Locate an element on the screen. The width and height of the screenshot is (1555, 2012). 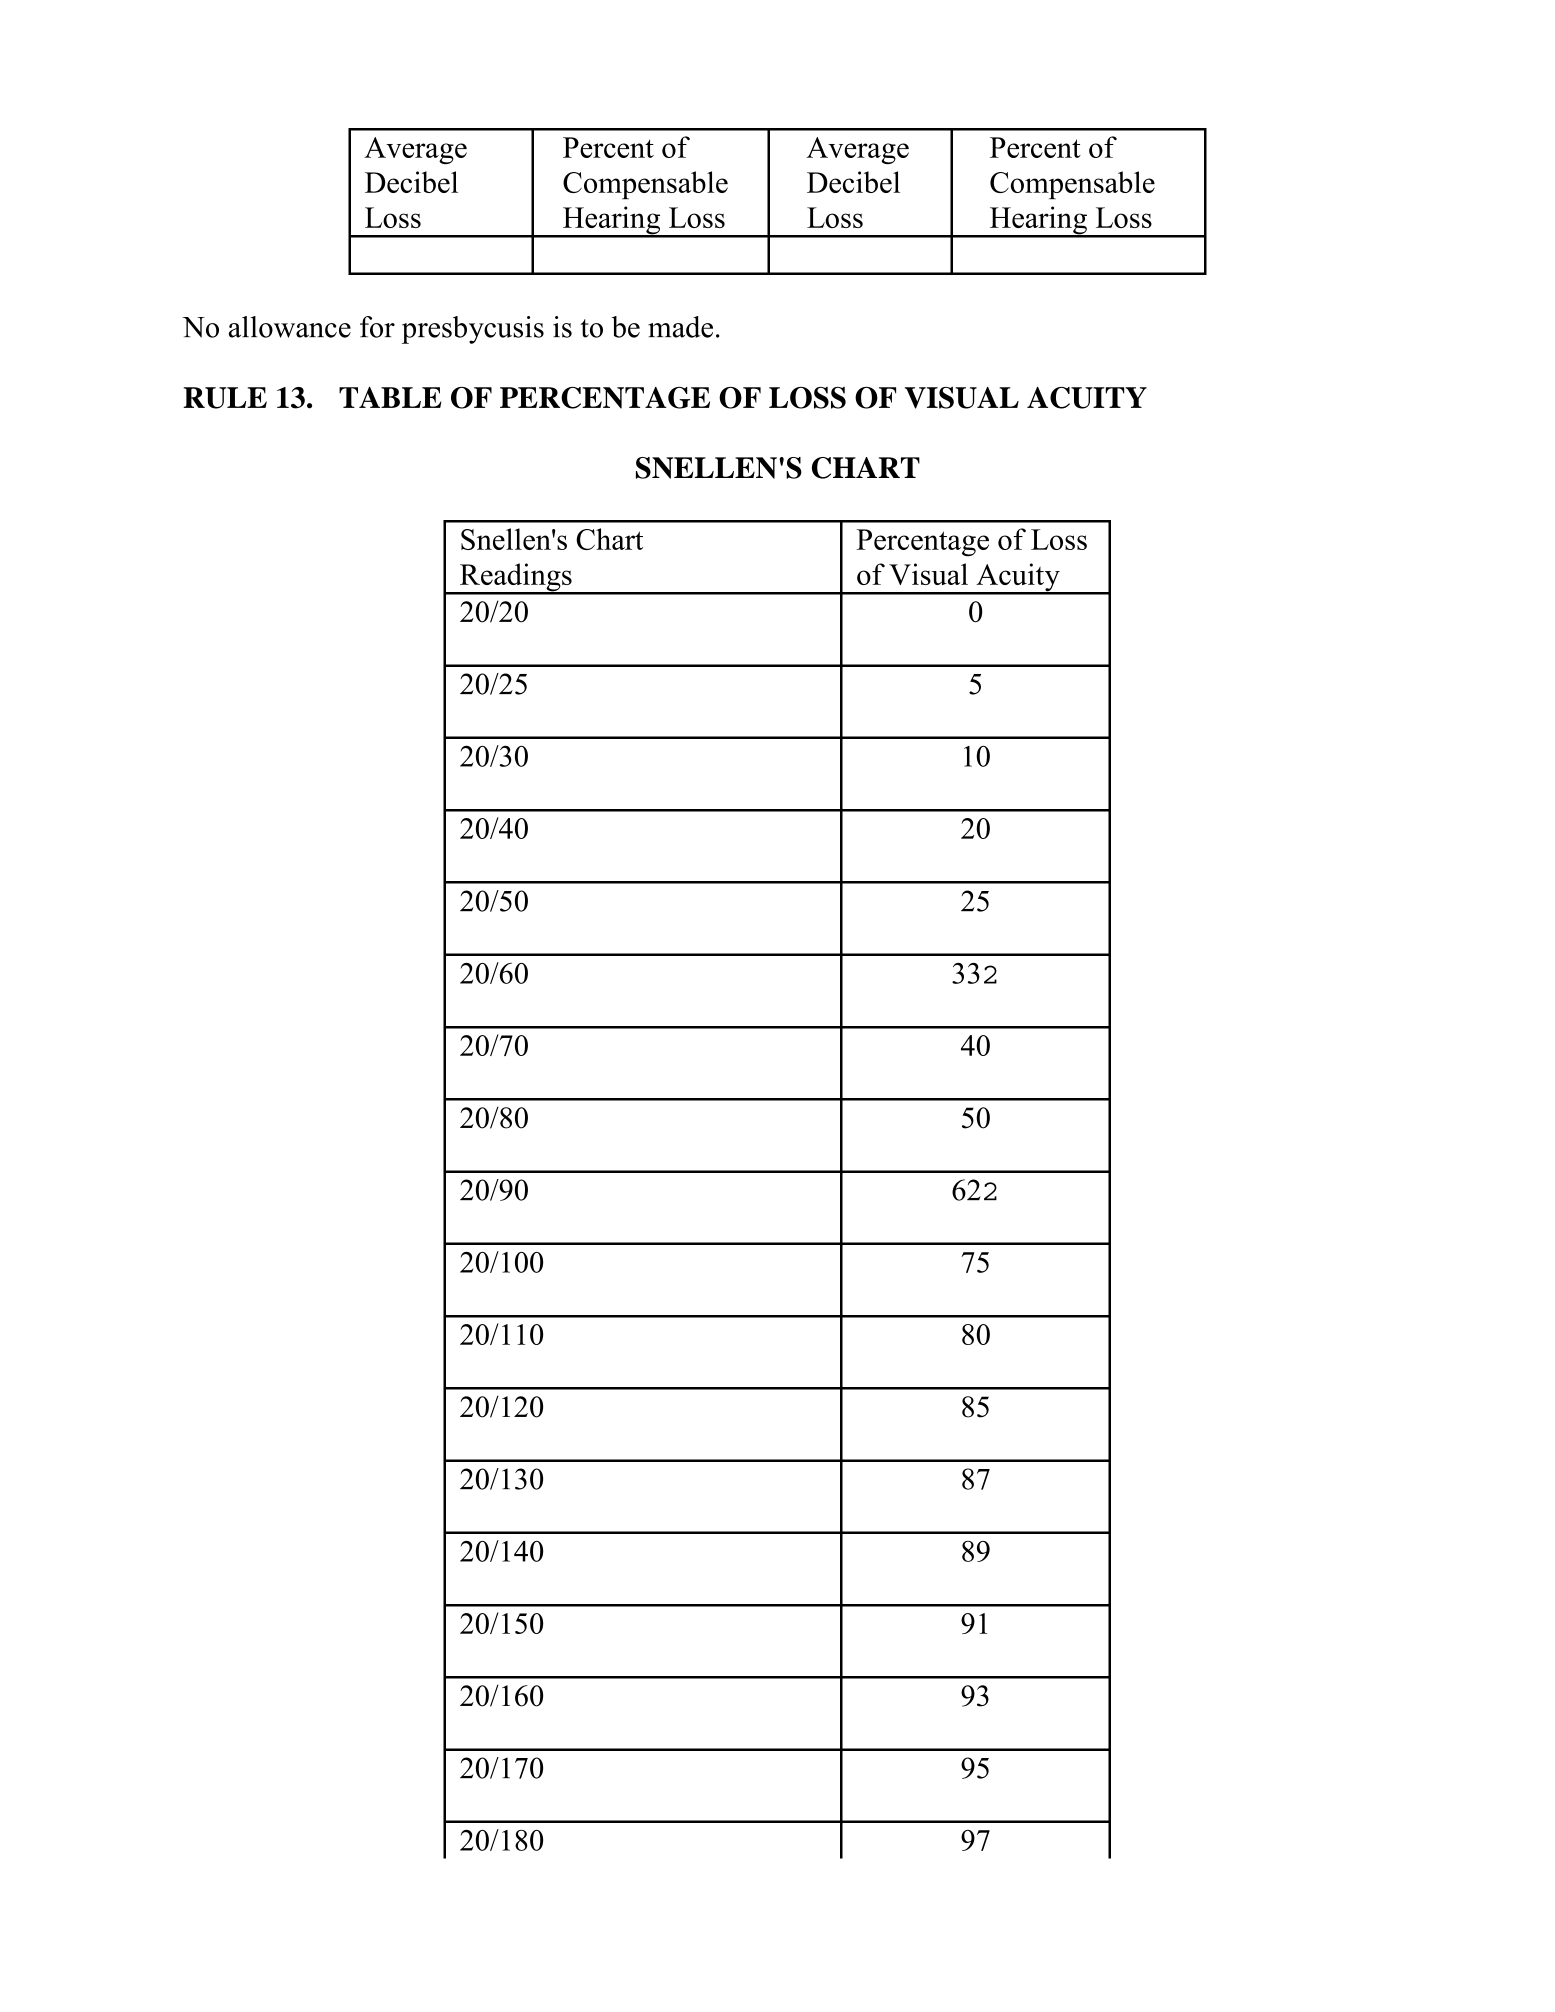
made is located at coordinates (680, 327).
